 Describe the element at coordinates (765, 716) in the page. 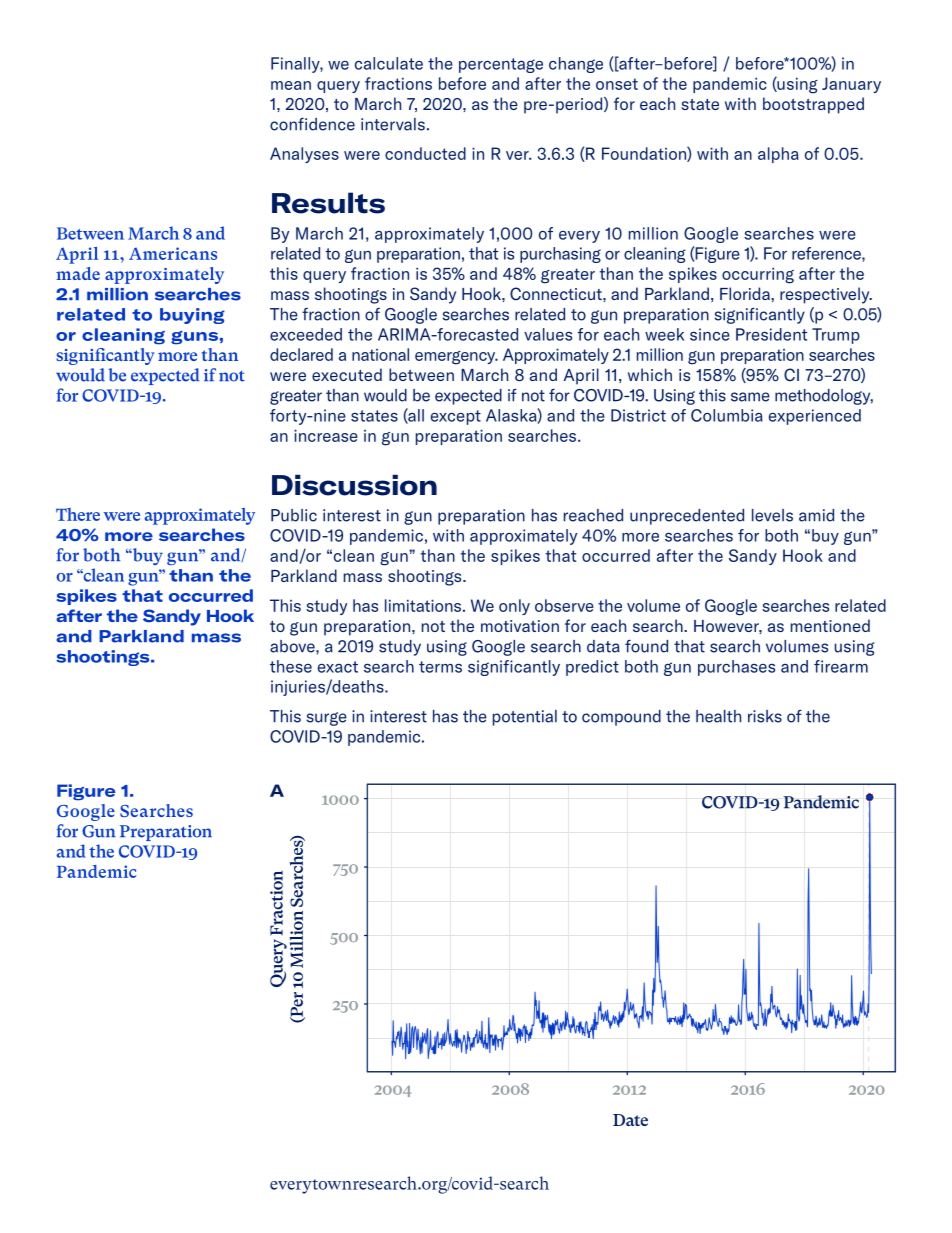

I see `risks` at that location.
